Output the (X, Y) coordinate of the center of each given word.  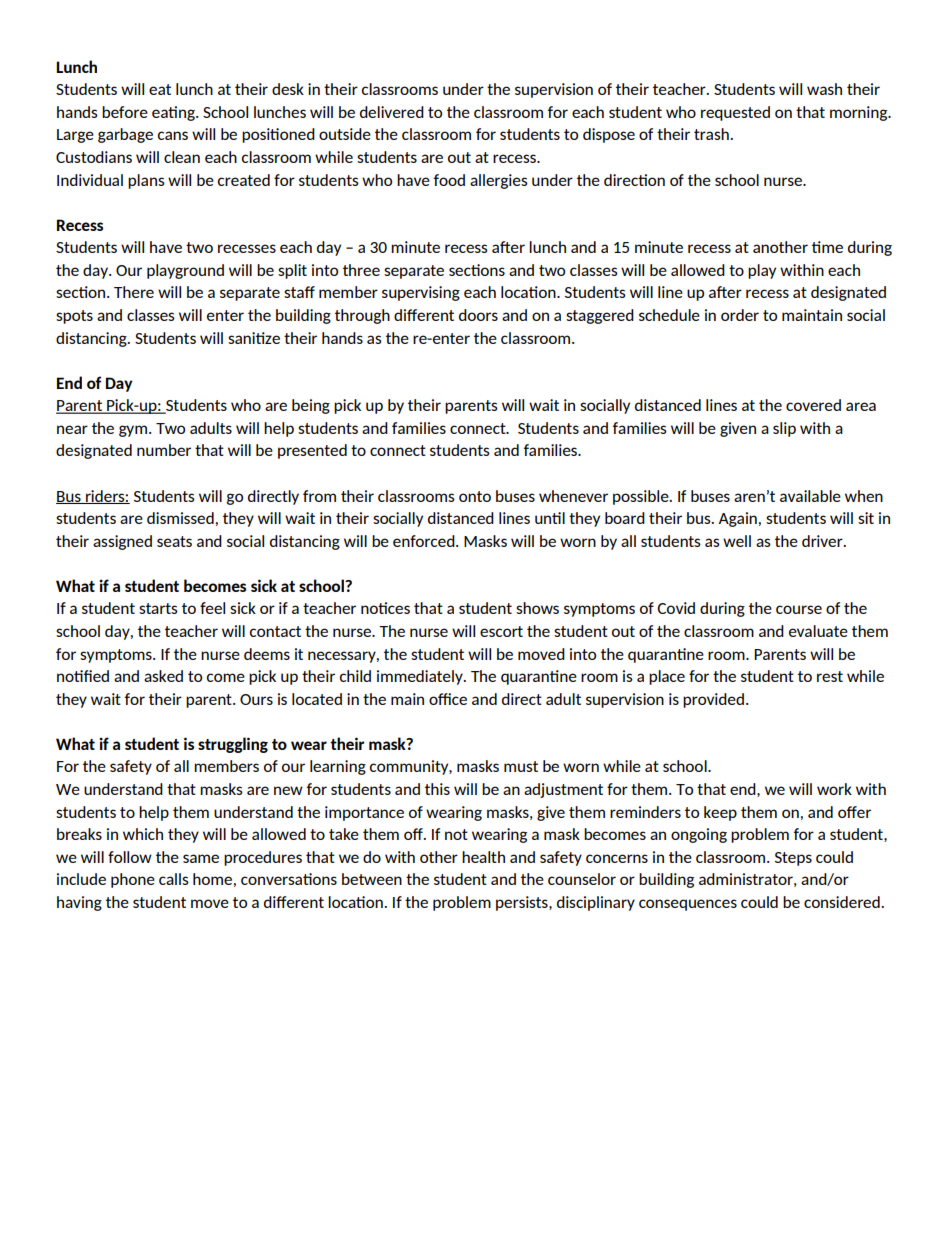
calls (174, 879)
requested (735, 113)
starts (158, 608)
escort (501, 631)
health (483, 857)
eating (174, 113)
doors (478, 315)
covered (813, 405)
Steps (793, 859)
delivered (392, 112)
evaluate (818, 631)
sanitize (254, 338)
